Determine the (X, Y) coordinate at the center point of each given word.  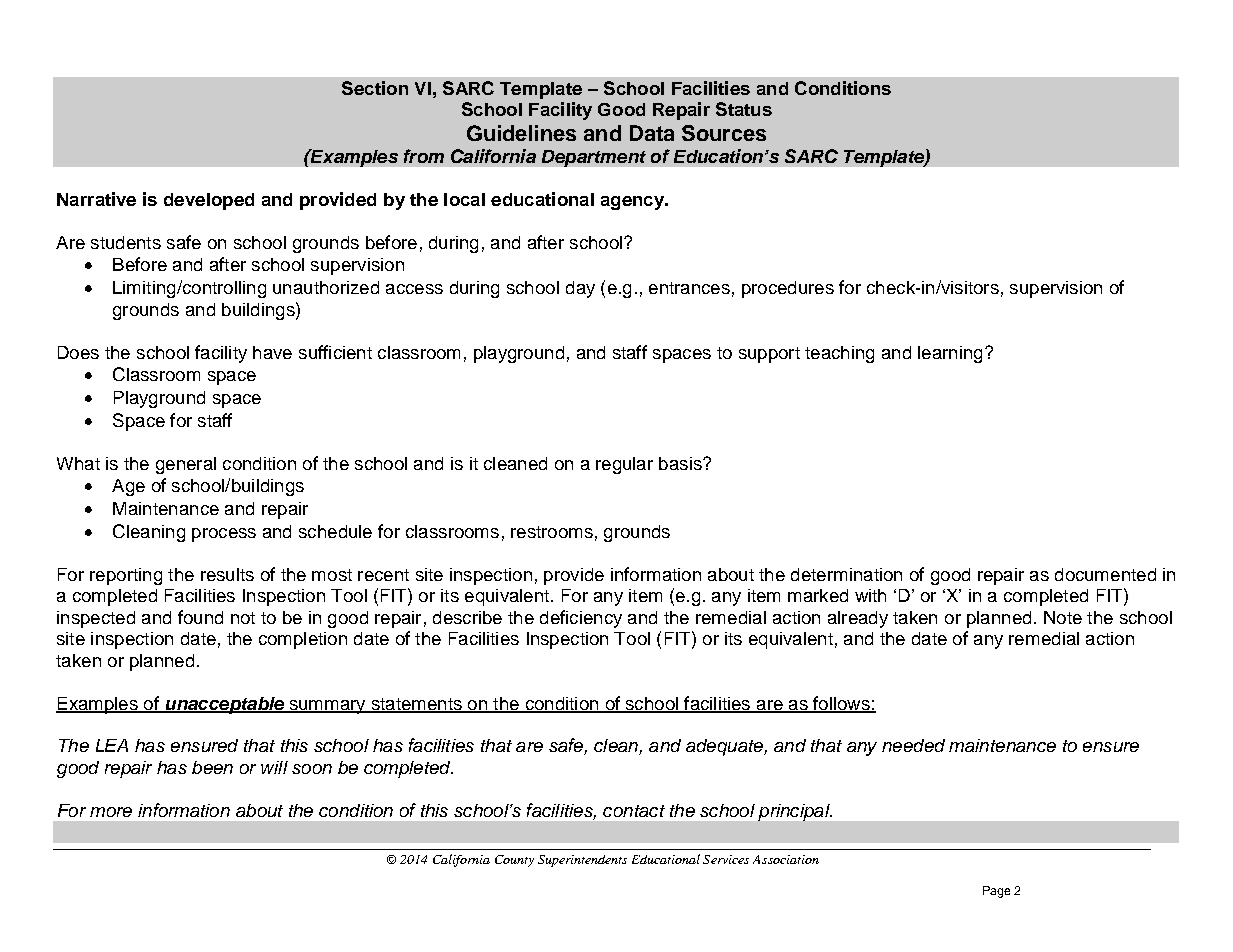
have (272, 352)
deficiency (581, 619)
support (769, 355)
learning (950, 354)
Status (744, 109)
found (200, 617)
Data (652, 133)
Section (375, 88)
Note (1063, 617)
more (111, 812)
